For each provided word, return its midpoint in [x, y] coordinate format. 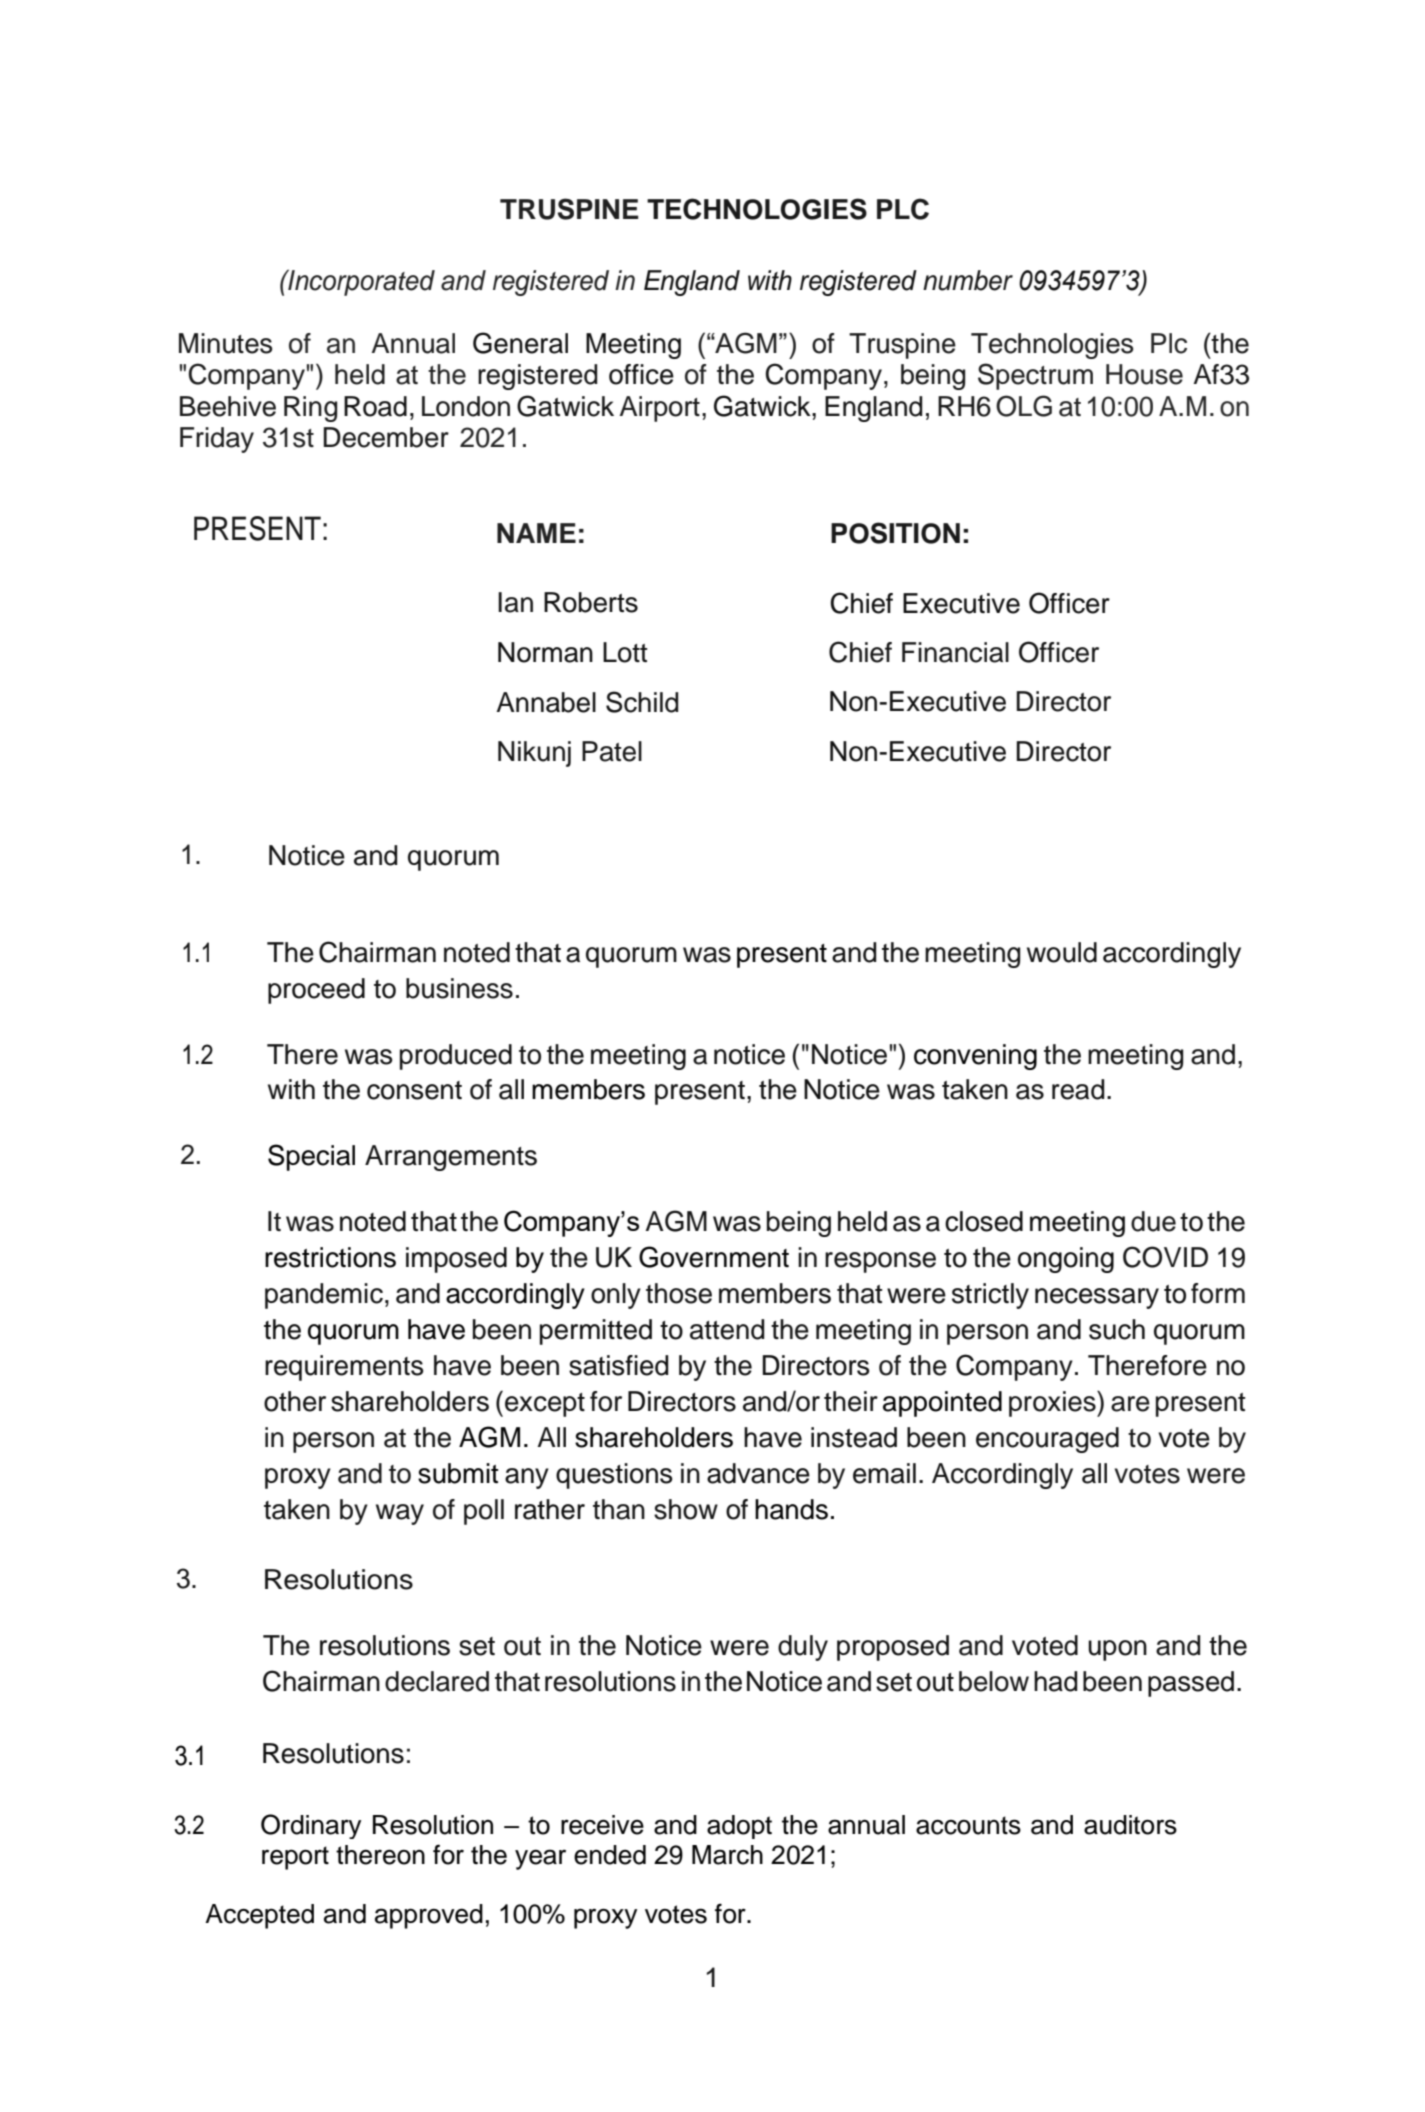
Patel [612, 751]
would [1062, 952]
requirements [344, 1368]
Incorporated [360, 283]
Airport [659, 409]
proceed [316, 991]
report [295, 1858]
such [1117, 1329]
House [1144, 374]
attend [727, 1329]
